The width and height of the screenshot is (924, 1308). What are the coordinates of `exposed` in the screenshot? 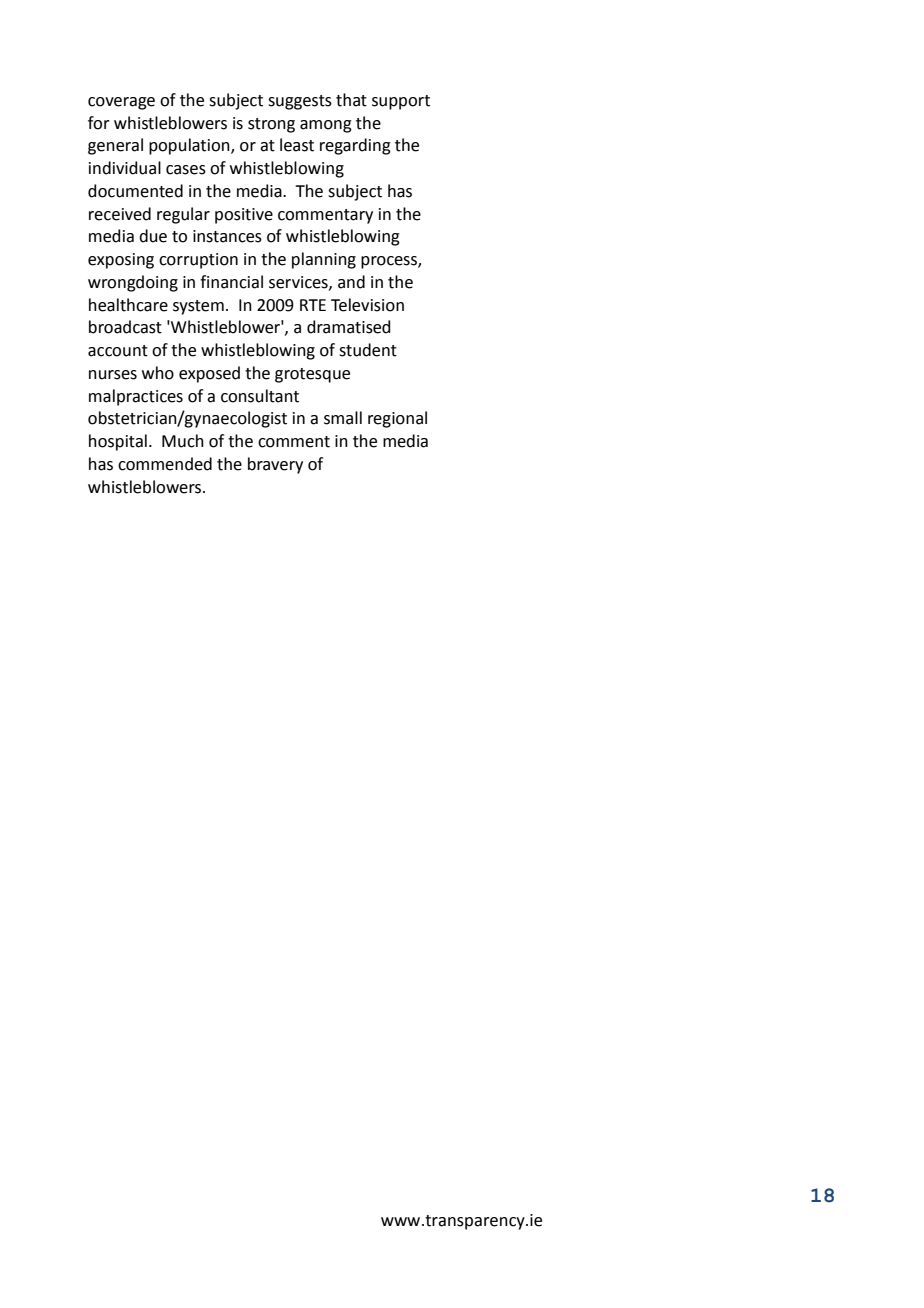 It's located at (209, 374).
